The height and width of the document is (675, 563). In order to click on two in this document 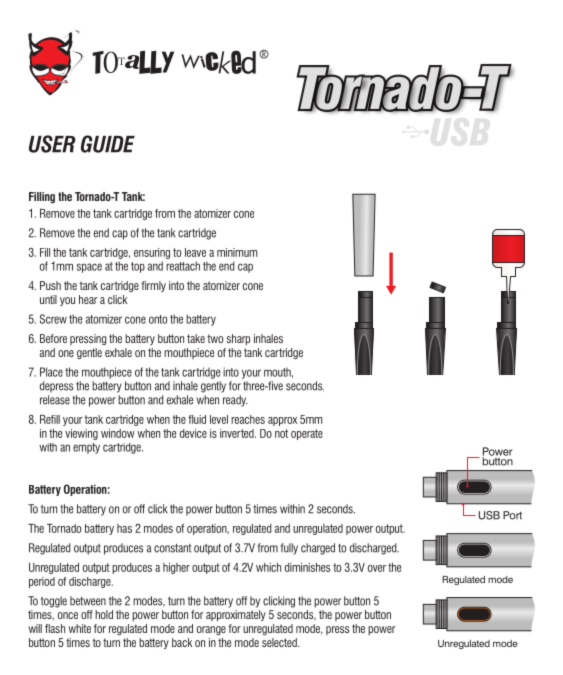, I will do `click(215, 338)`.
